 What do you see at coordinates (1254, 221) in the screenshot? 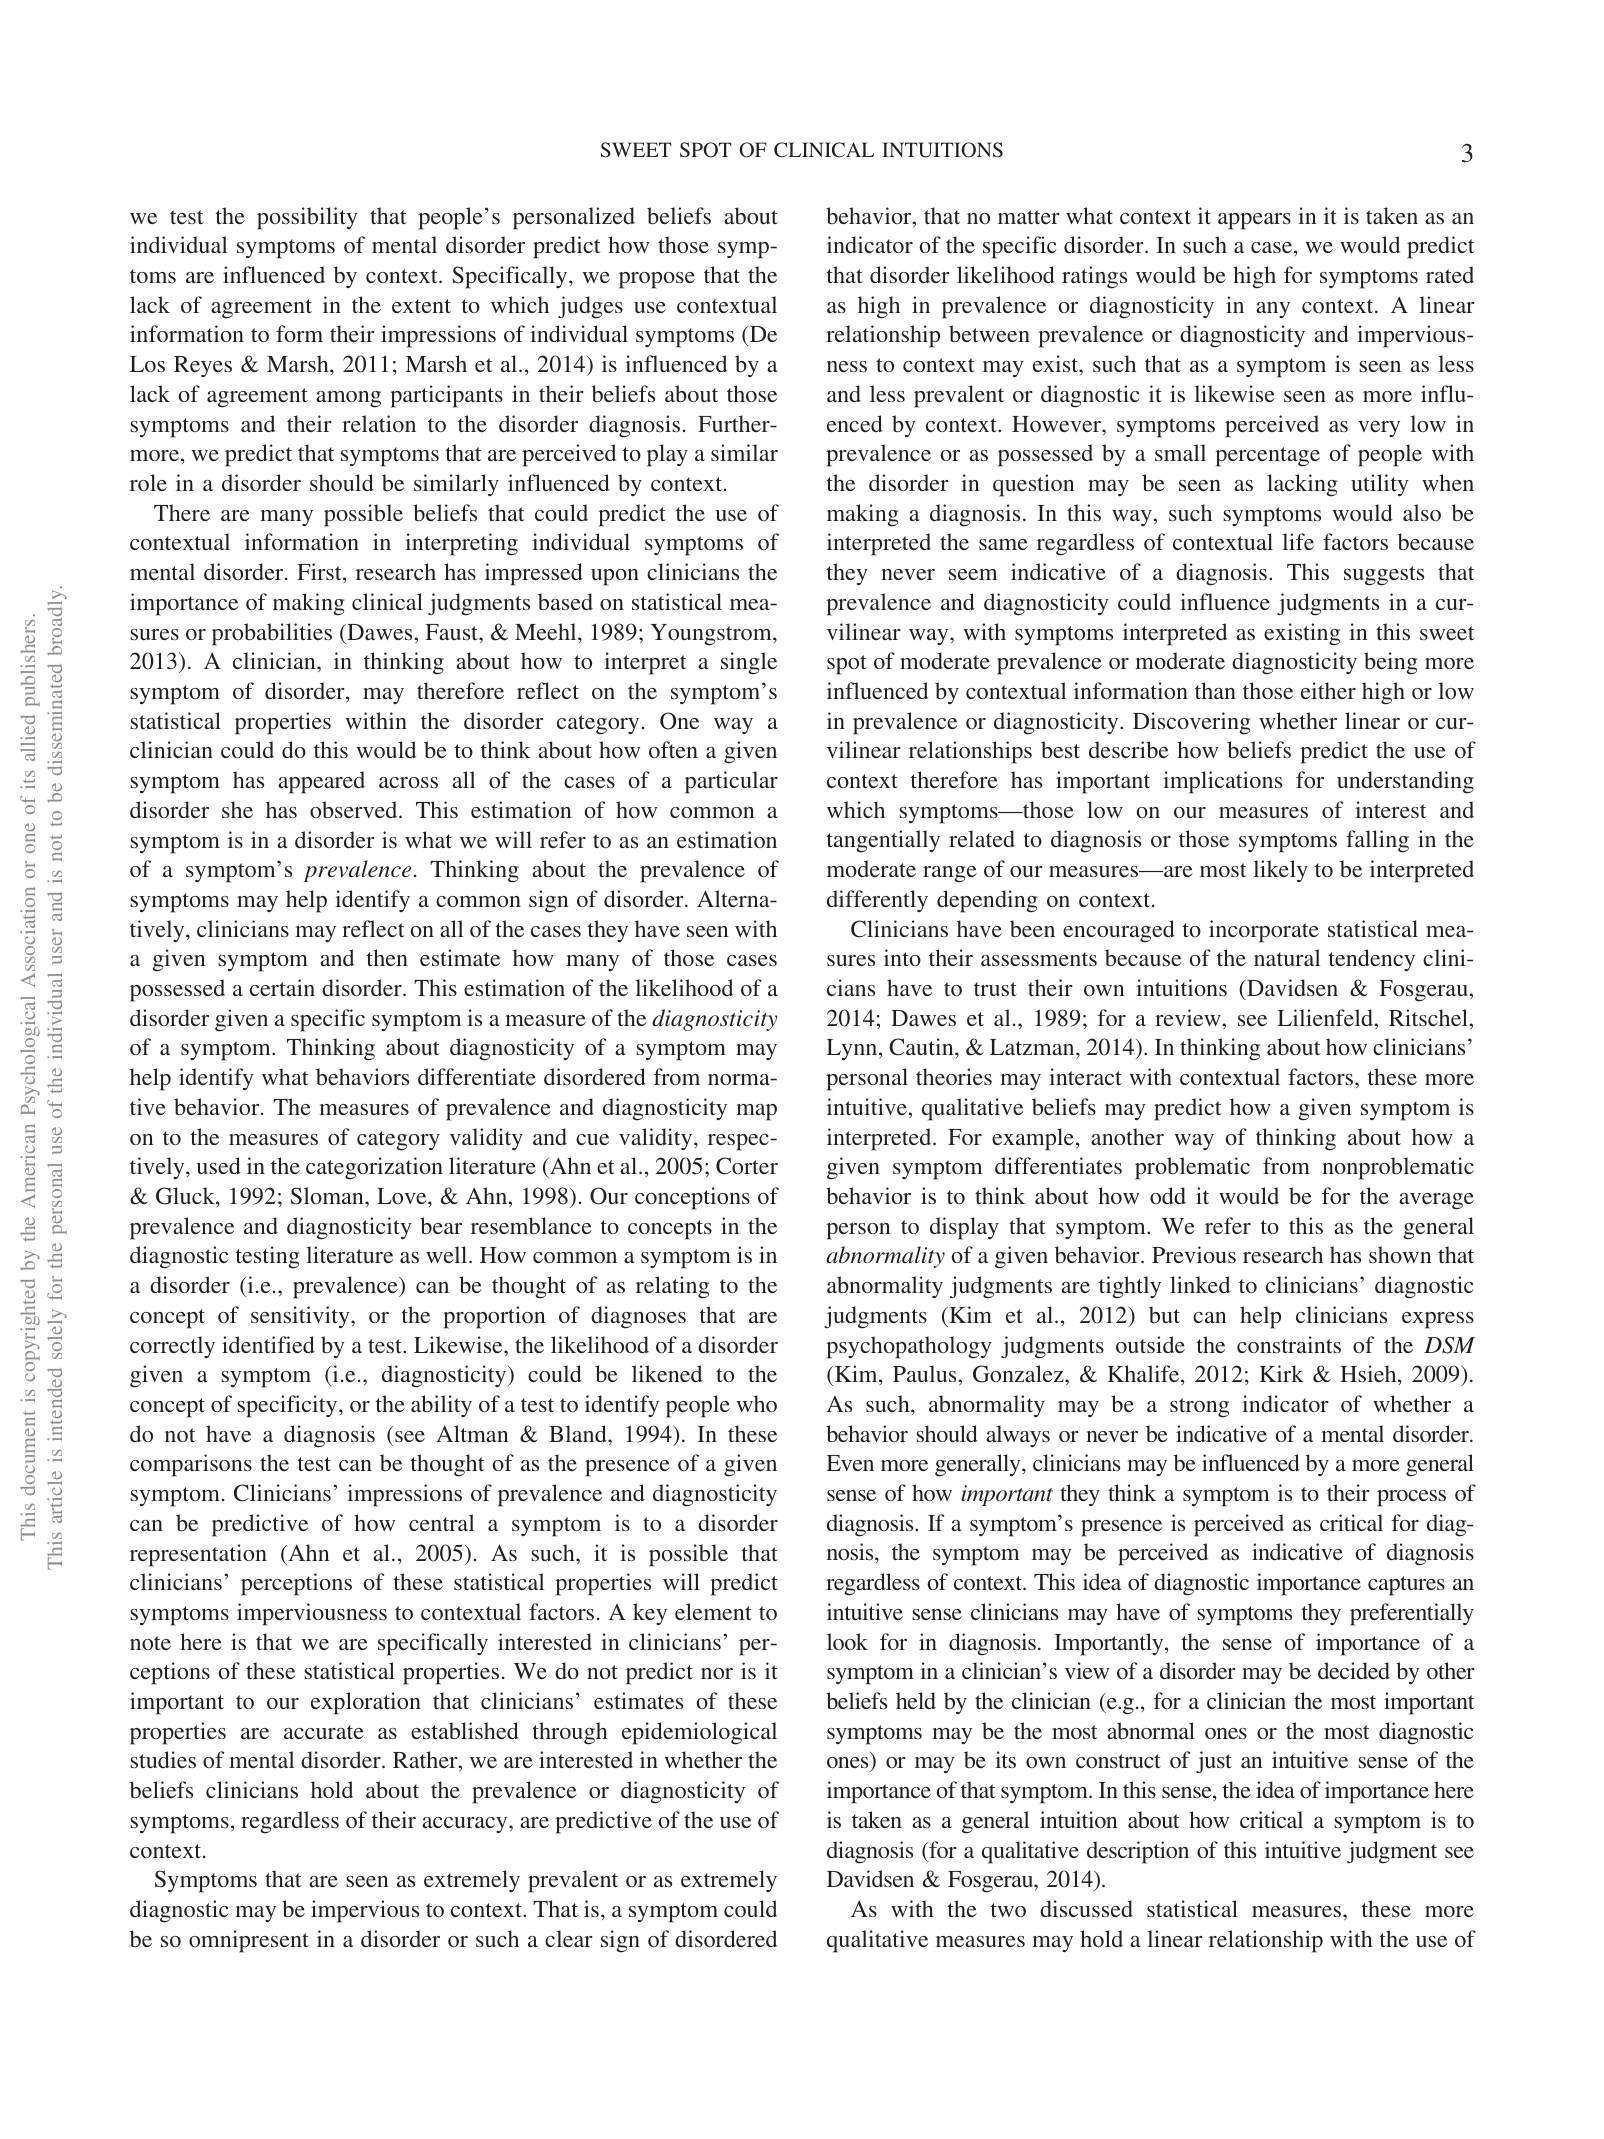
I see `appears` at bounding box center [1254, 221].
